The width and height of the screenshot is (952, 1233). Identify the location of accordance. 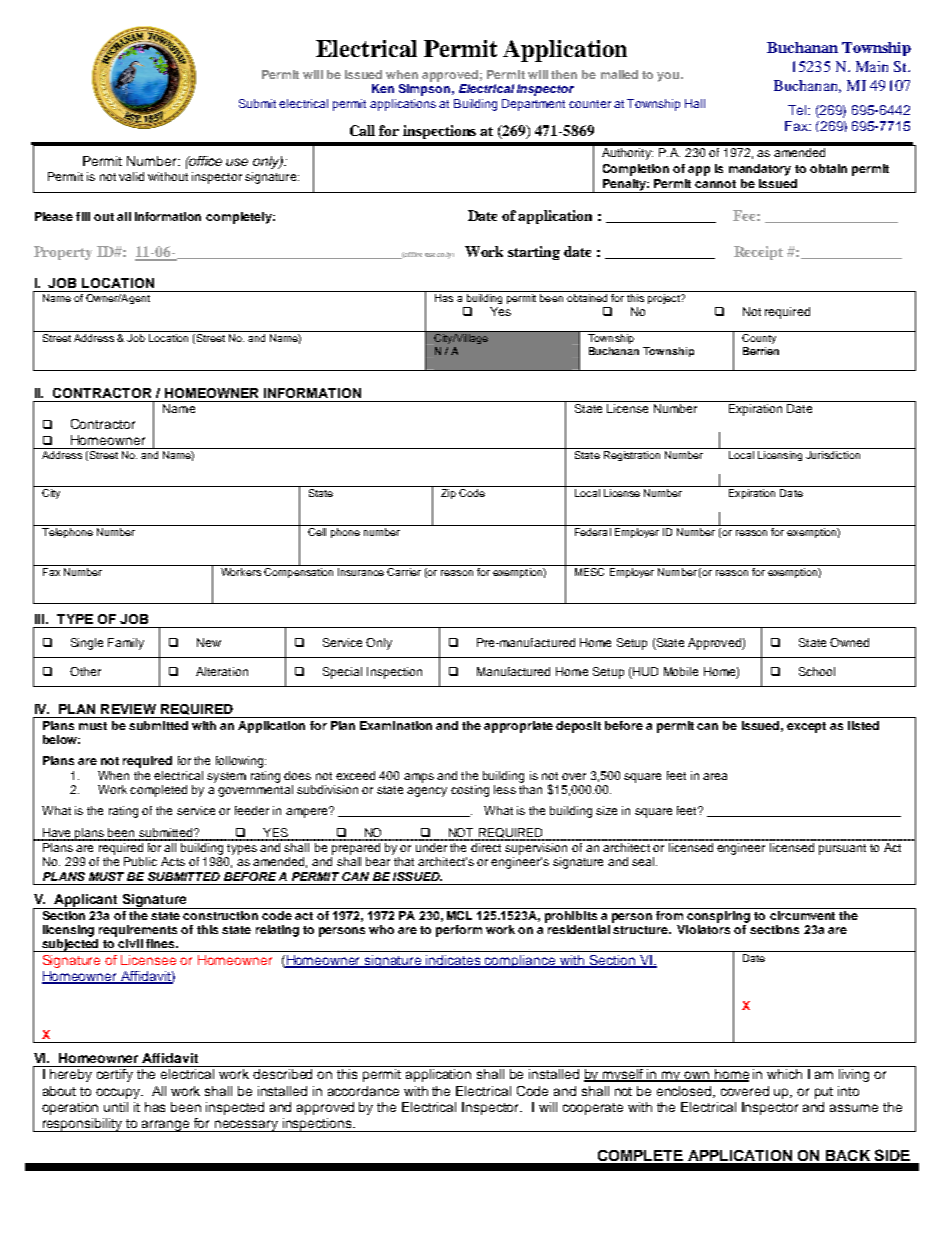
(363, 1091).
